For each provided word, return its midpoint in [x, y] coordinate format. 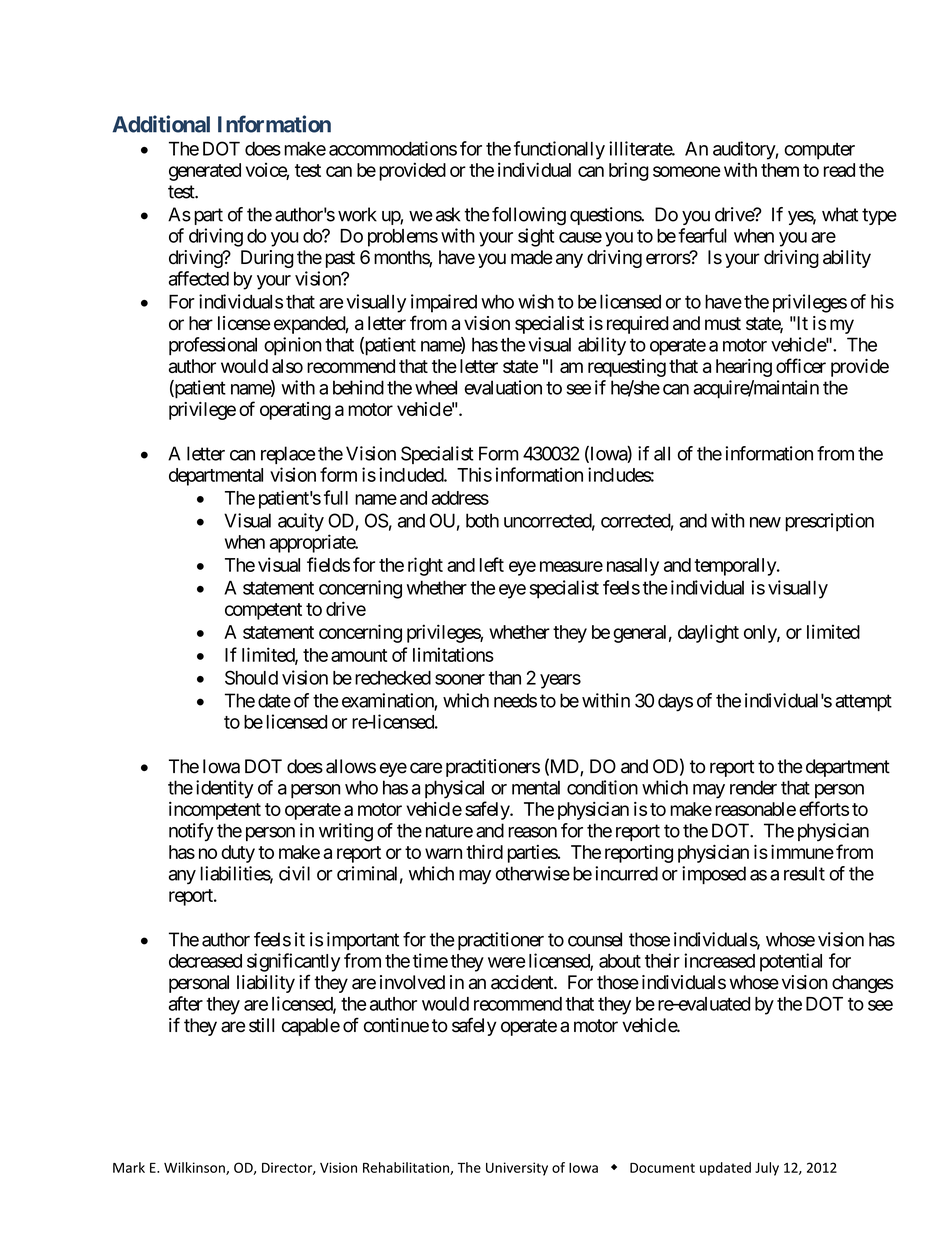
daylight [708, 633]
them [780, 170]
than [505, 678]
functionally [559, 150]
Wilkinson [195, 1168]
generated [205, 172]
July [767, 1169]
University [517, 1169]
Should [251, 677]
